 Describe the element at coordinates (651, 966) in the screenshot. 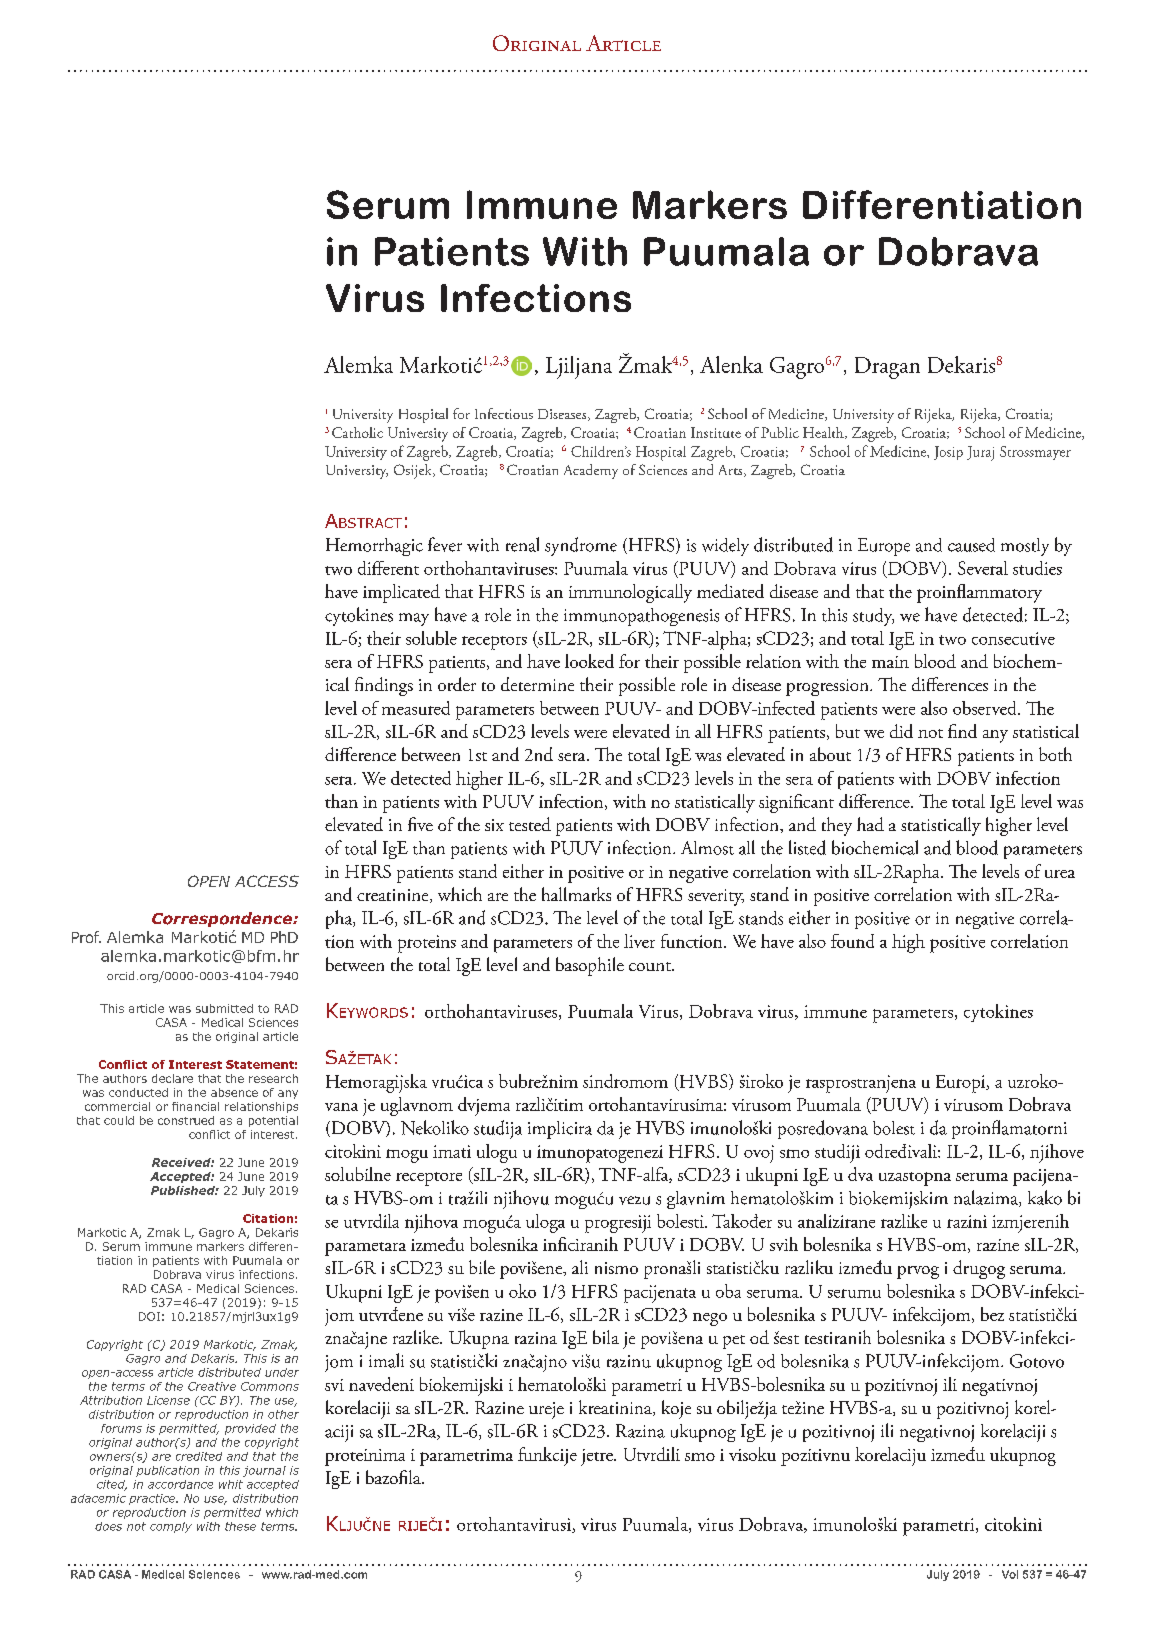

I see `count` at that location.
